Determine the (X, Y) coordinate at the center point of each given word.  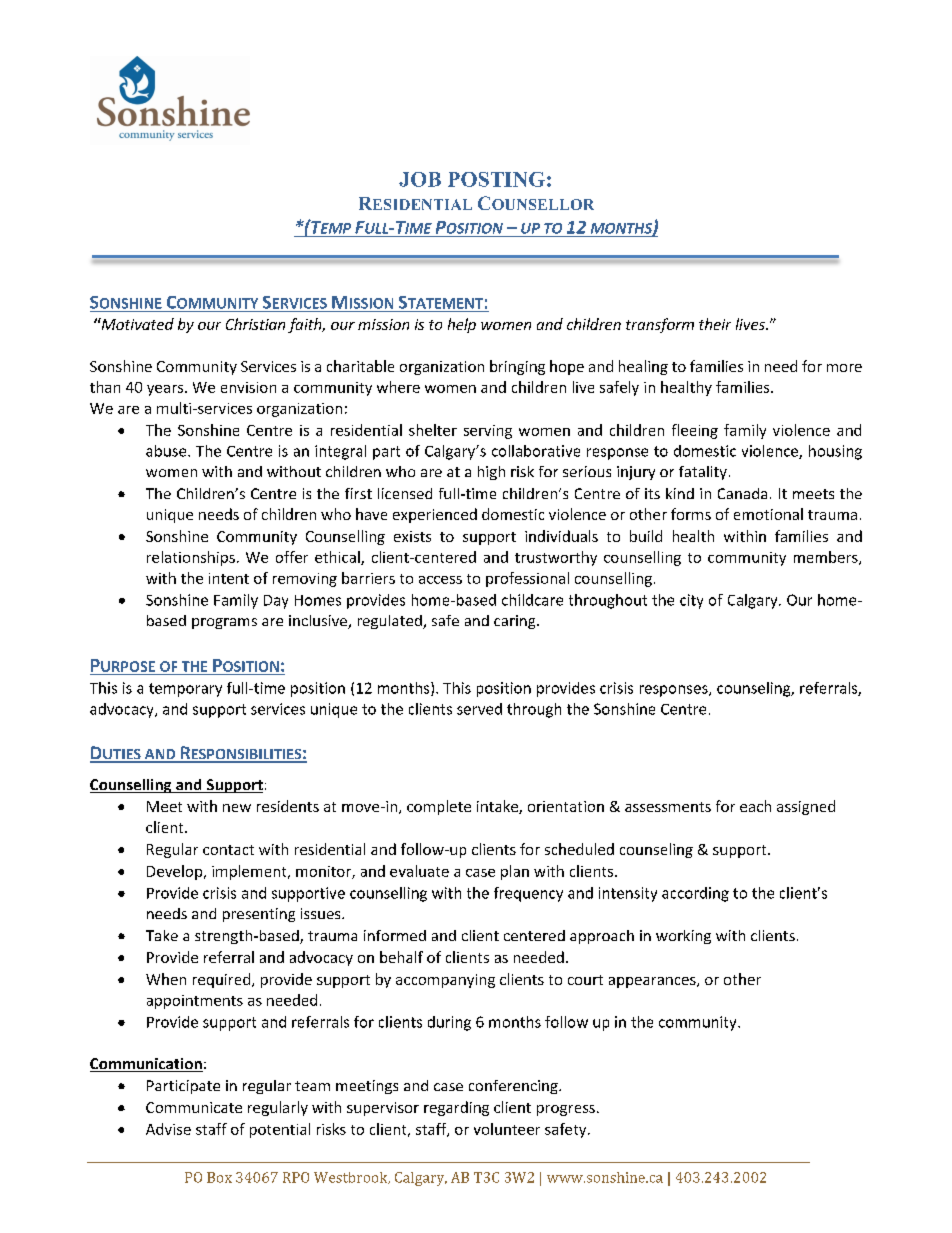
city (691, 601)
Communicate (194, 1107)
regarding (456, 1108)
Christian (255, 324)
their (715, 324)
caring (516, 622)
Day (276, 602)
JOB (420, 179)
